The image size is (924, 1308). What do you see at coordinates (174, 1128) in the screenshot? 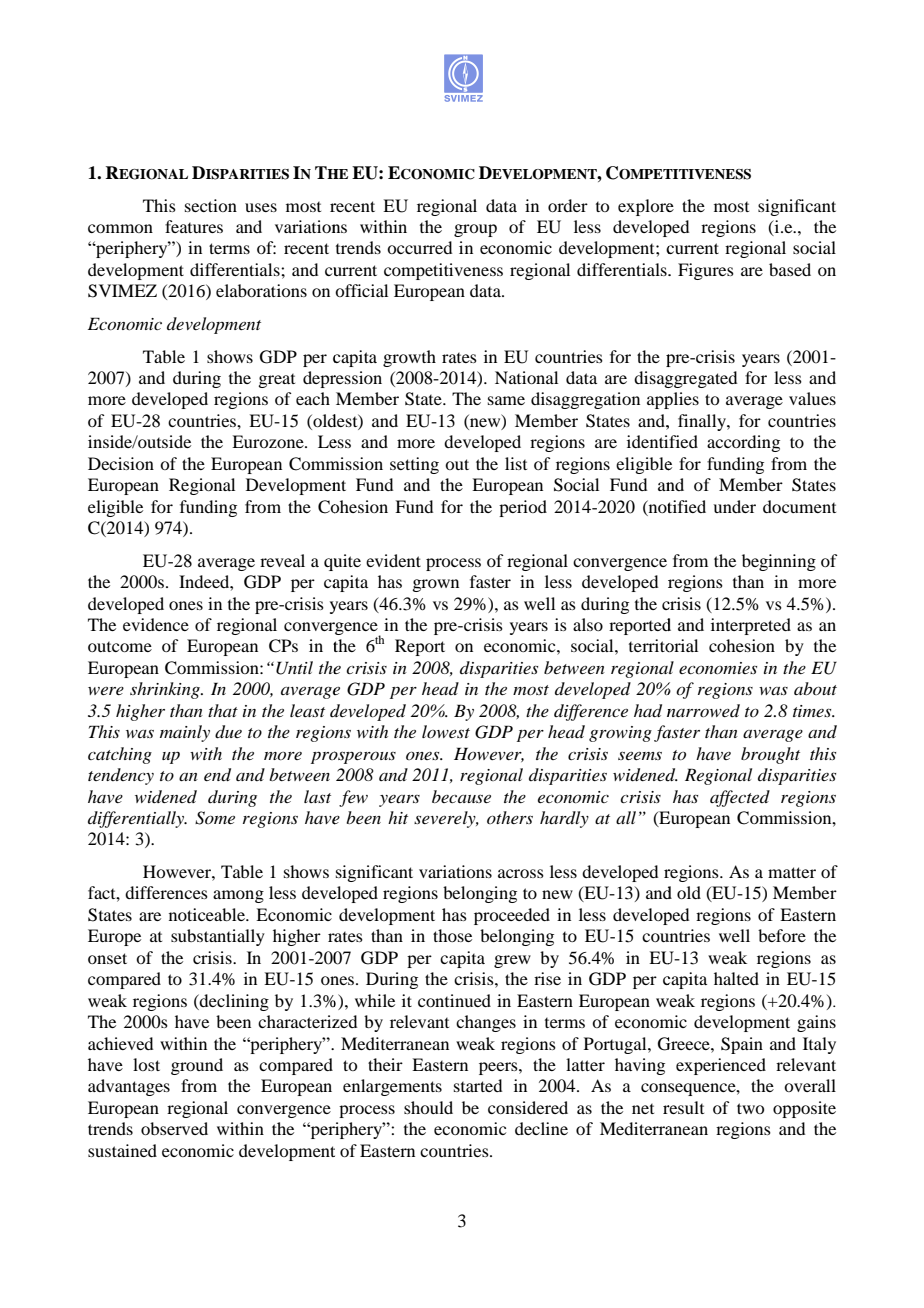
I see `observed` at bounding box center [174, 1128].
